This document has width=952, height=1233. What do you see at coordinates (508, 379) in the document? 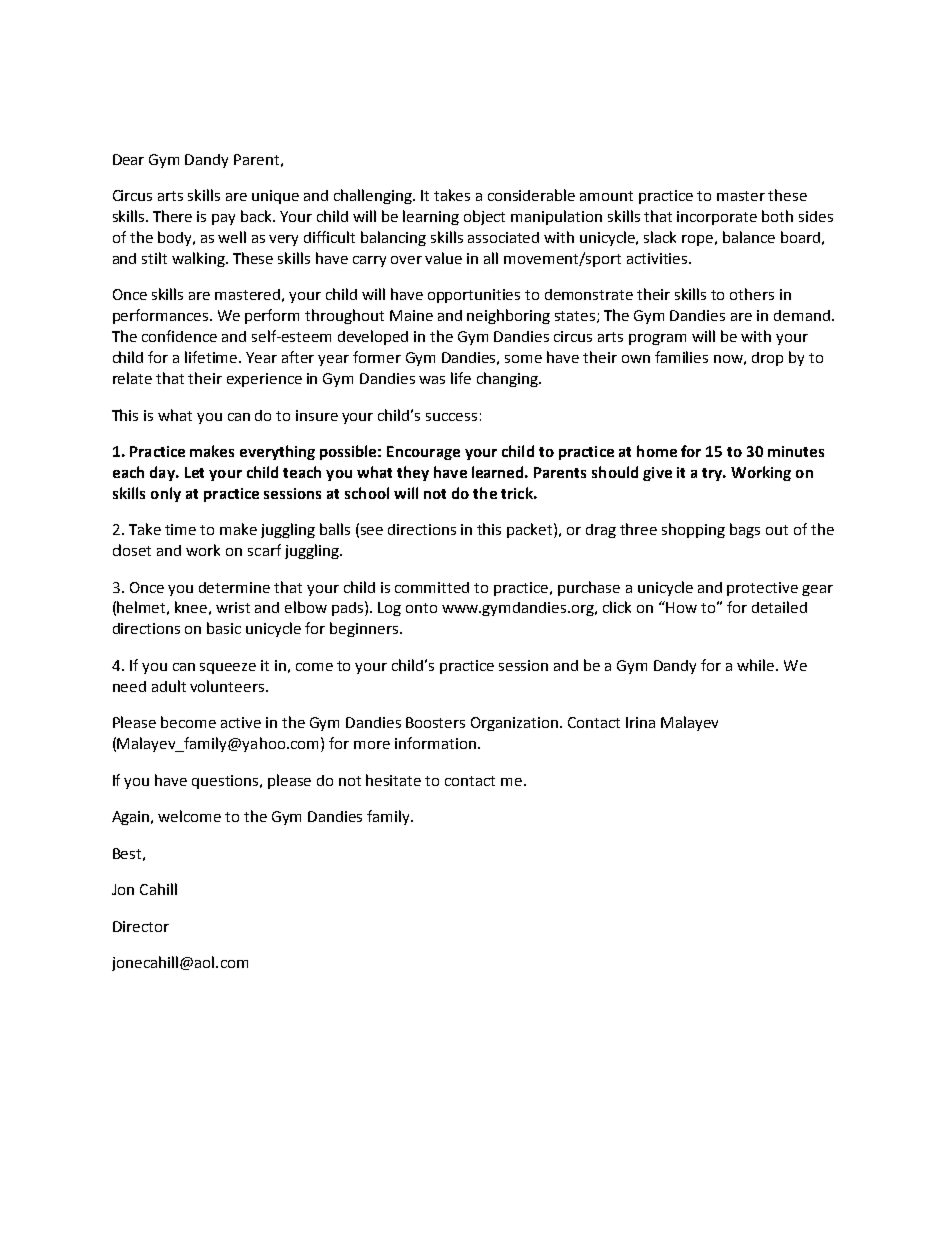
I see `changing` at bounding box center [508, 379].
